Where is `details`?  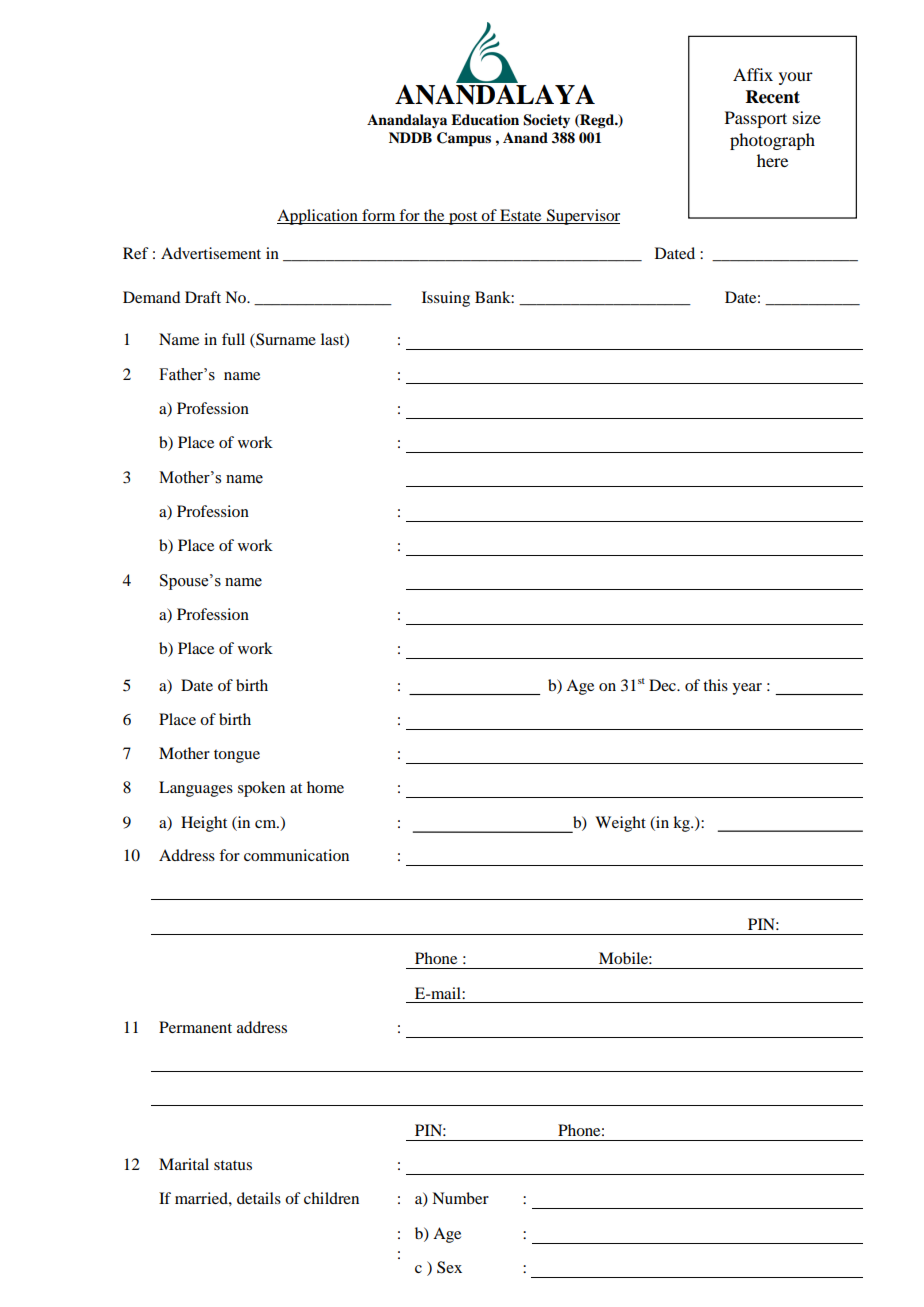 details is located at coordinates (259, 1198).
